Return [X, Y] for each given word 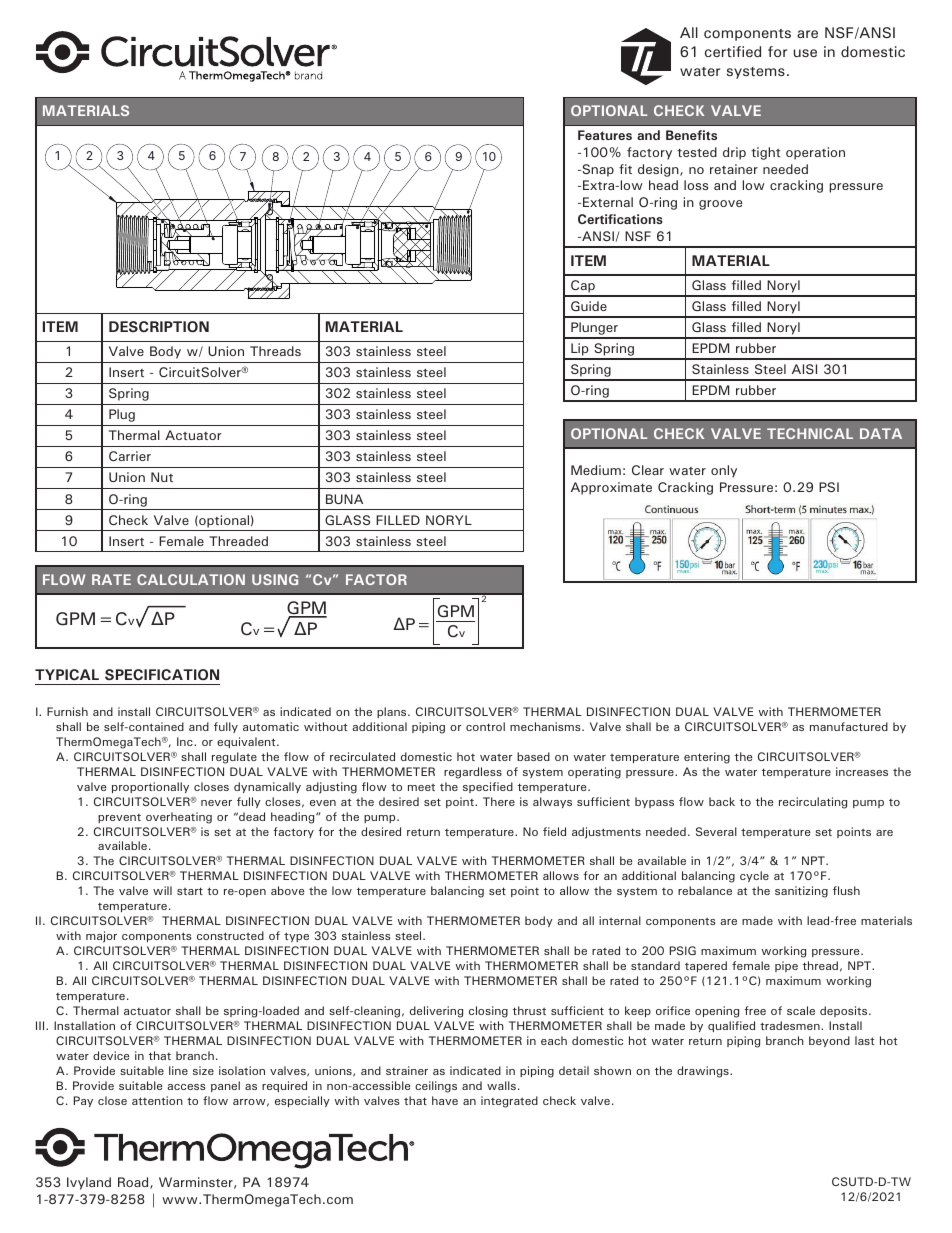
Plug [122, 415]
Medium [596, 470]
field [554, 831]
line [178, 1070]
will [162, 890]
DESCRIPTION [159, 326]
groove [720, 205]
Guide [589, 306]
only [724, 471]
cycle [754, 876]
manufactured [849, 726]
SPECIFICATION [162, 674]
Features [605, 135]
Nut [162, 477]
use [805, 53]
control [485, 726]
